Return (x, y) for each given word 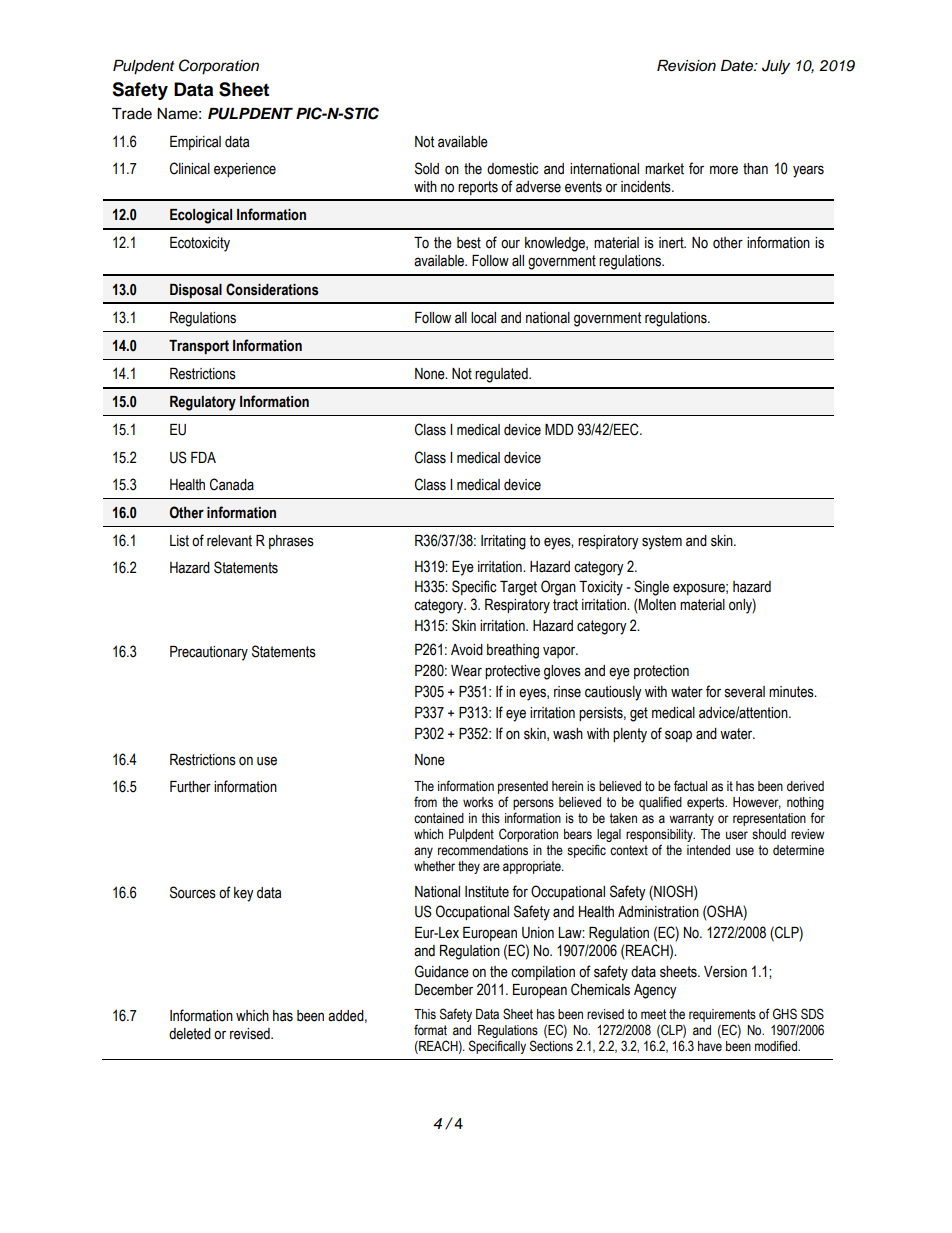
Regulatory (203, 403)
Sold (427, 168)
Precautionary (209, 653)
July (776, 67)
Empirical (195, 143)
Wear (466, 671)
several (745, 692)
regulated (502, 375)
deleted (190, 1034)
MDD (559, 429)
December (444, 990)
